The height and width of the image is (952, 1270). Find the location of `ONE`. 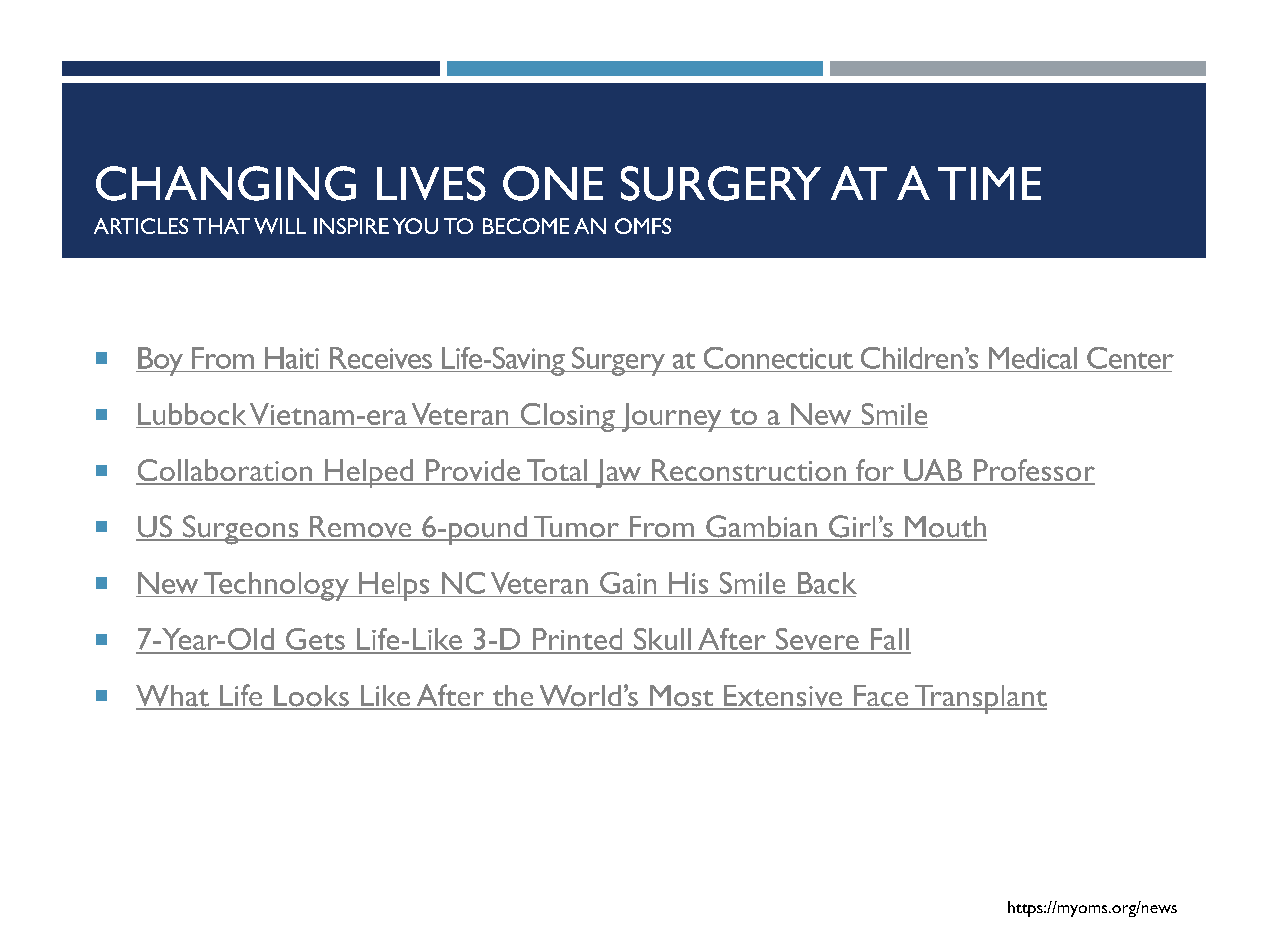

ONE is located at coordinates (553, 183).
